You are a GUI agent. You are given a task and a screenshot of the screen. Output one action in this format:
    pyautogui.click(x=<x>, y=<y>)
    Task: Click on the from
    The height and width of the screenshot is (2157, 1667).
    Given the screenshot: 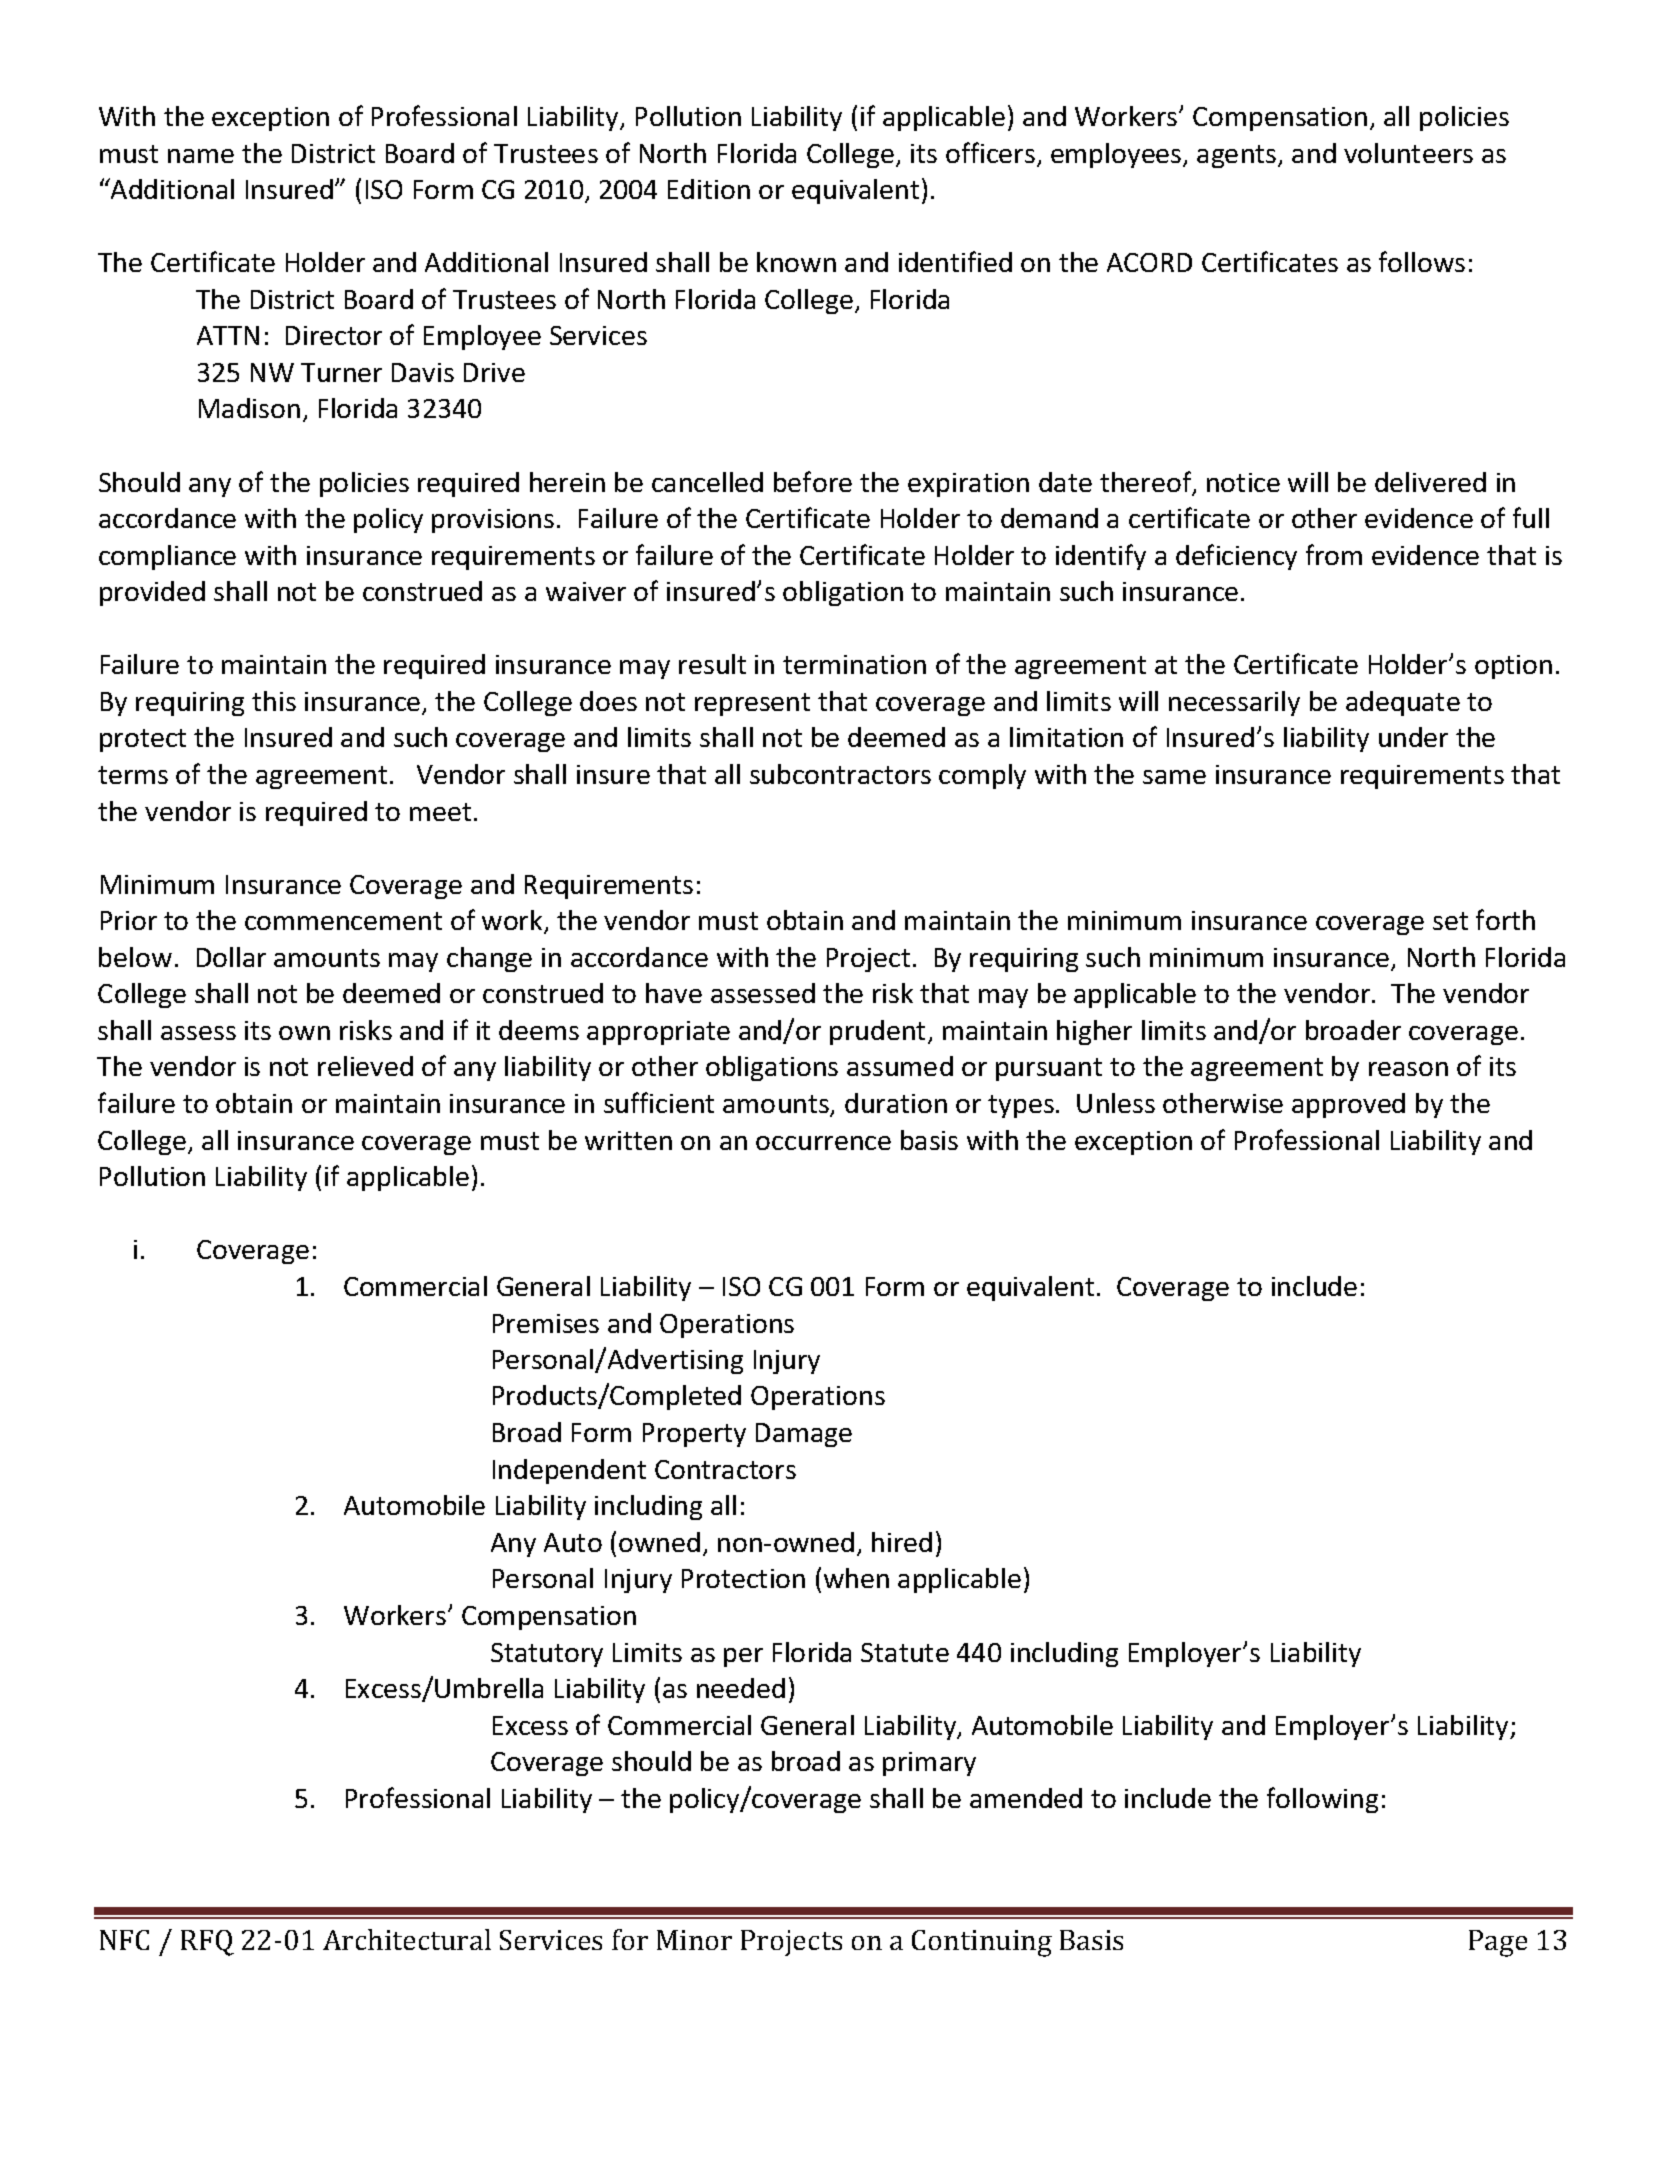 What is the action you would take?
    pyautogui.click(x=1334, y=554)
